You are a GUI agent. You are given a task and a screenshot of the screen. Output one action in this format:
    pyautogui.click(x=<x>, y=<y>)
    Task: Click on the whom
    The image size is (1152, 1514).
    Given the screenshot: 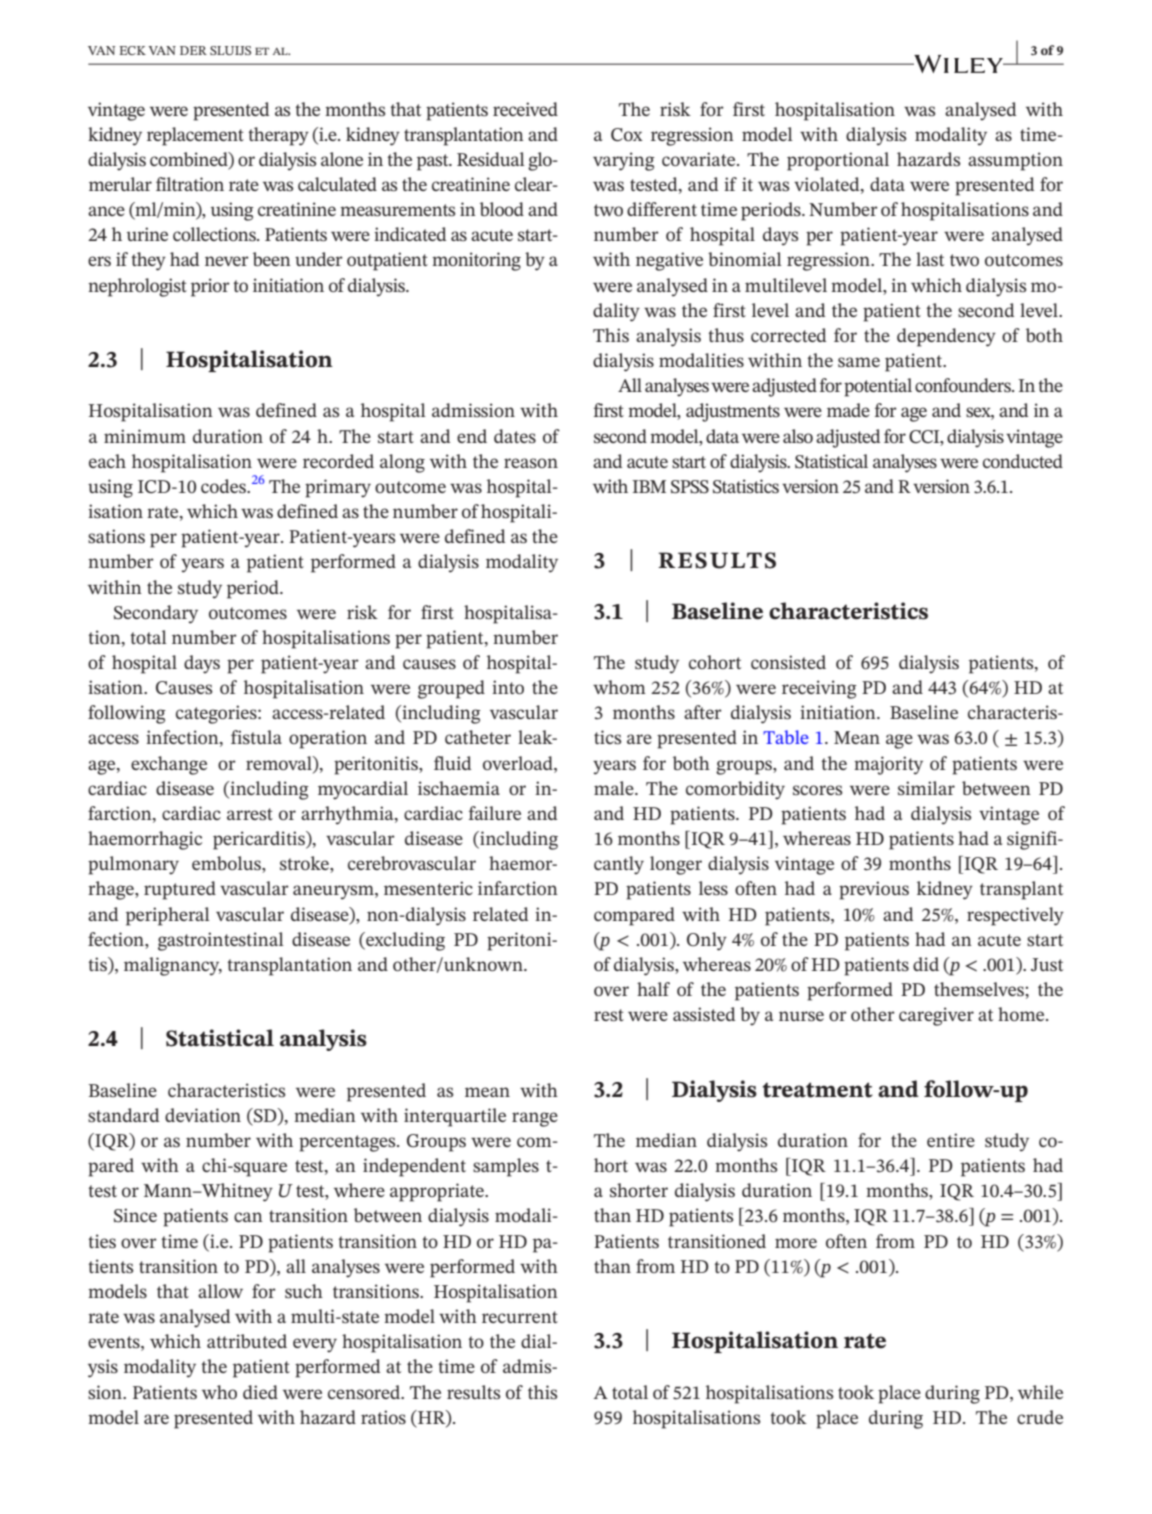 What is the action you would take?
    pyautogui.click(x=619, y=687)
